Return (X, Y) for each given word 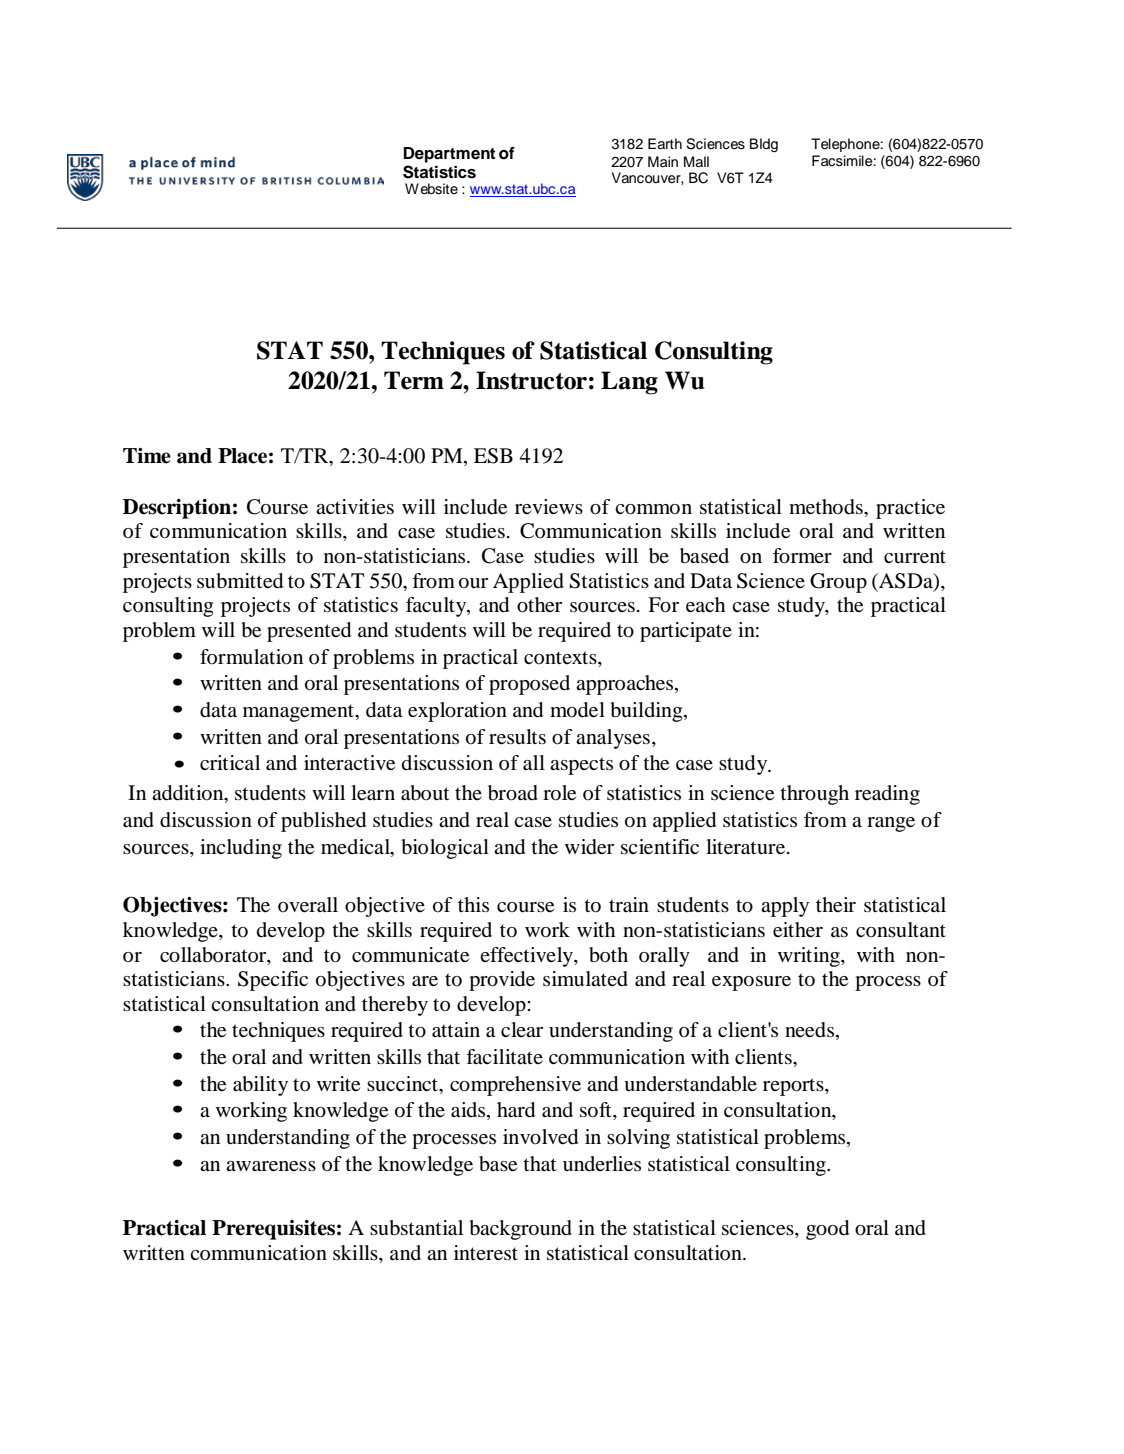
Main (663, 161)
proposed (529, 685)
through (814, 795)
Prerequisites (273, 1230)
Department (450, 155)
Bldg (764, 145)
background (521, 1230)
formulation (251, 657)
